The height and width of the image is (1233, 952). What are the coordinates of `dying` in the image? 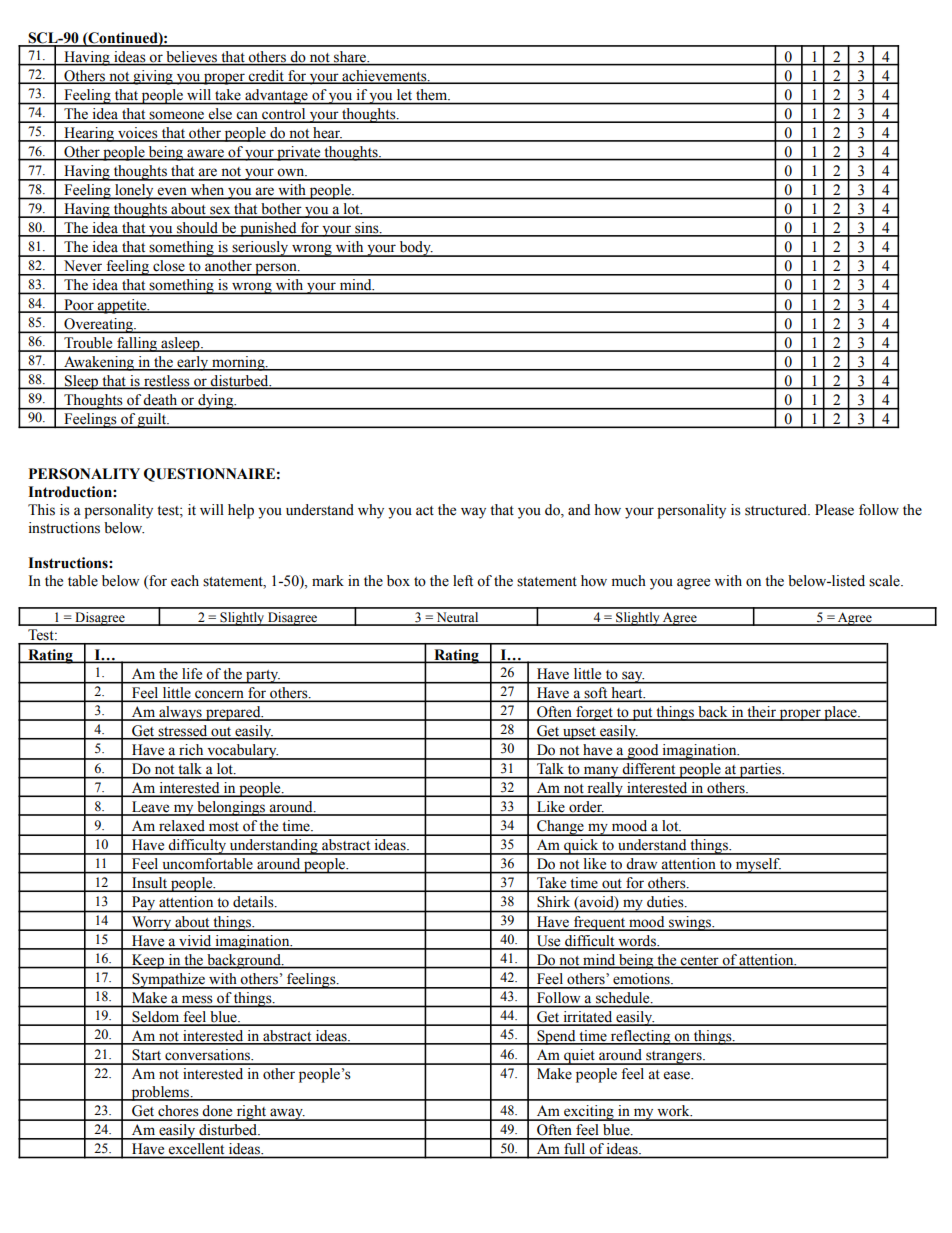 It's located at (216, 402).
